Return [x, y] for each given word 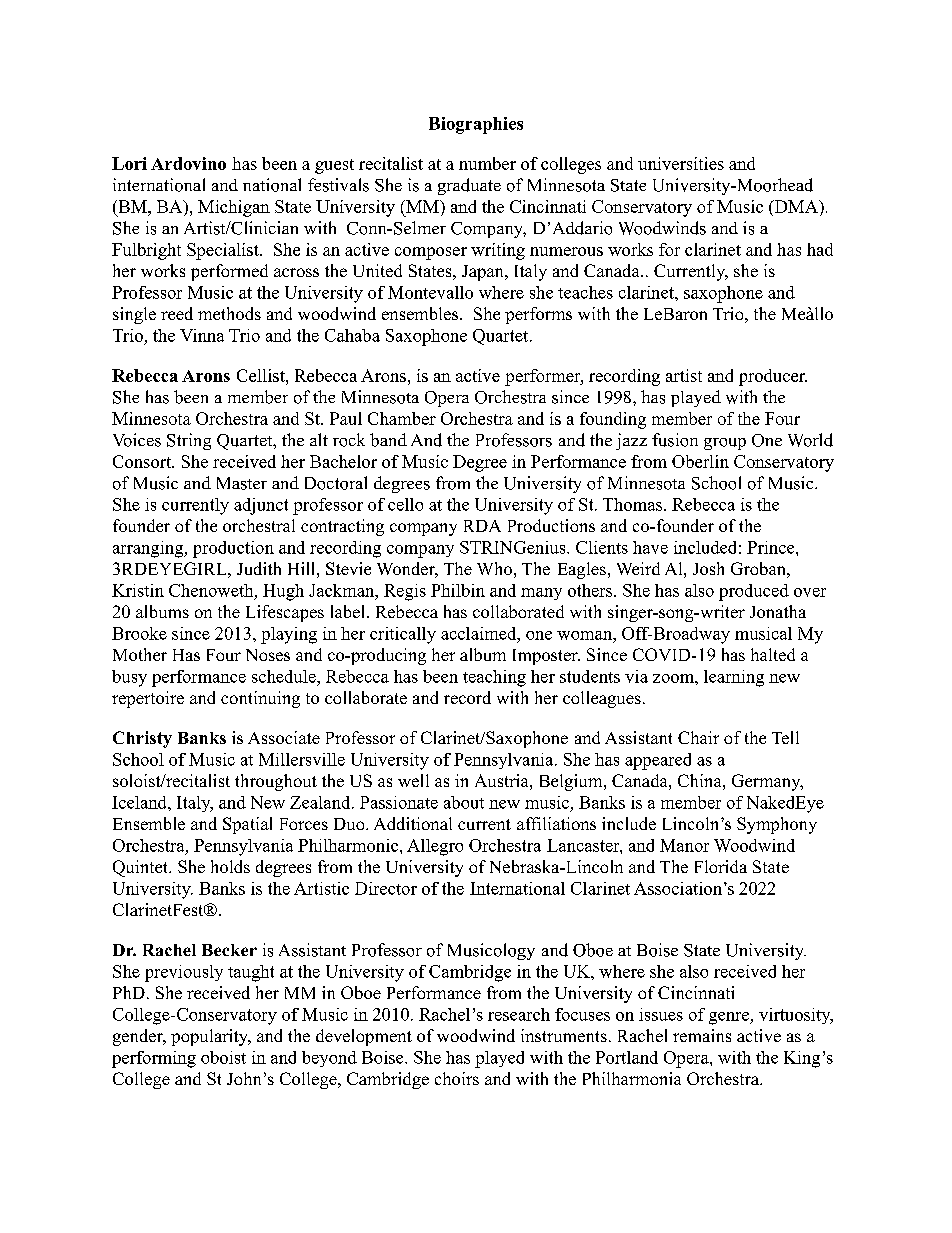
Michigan [234, 208]
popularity [210, 1037]
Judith [259, 568]
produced [754, 592]
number [487, 163]
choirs [457, 1078]
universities [681, 163]
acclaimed [479, 633]
